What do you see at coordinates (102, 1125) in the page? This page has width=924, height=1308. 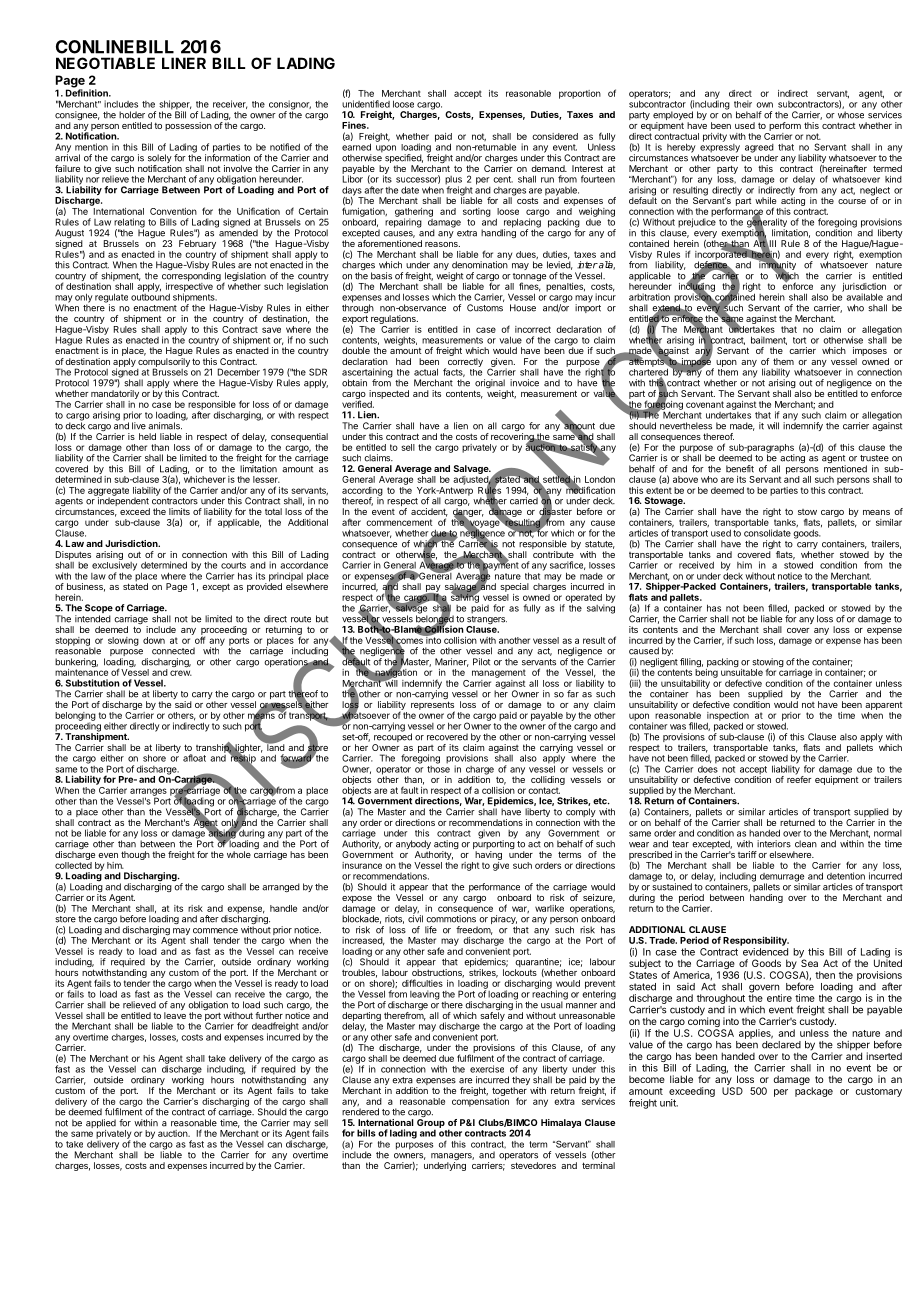 I see `applied` at bounding box center [102, 1125].
